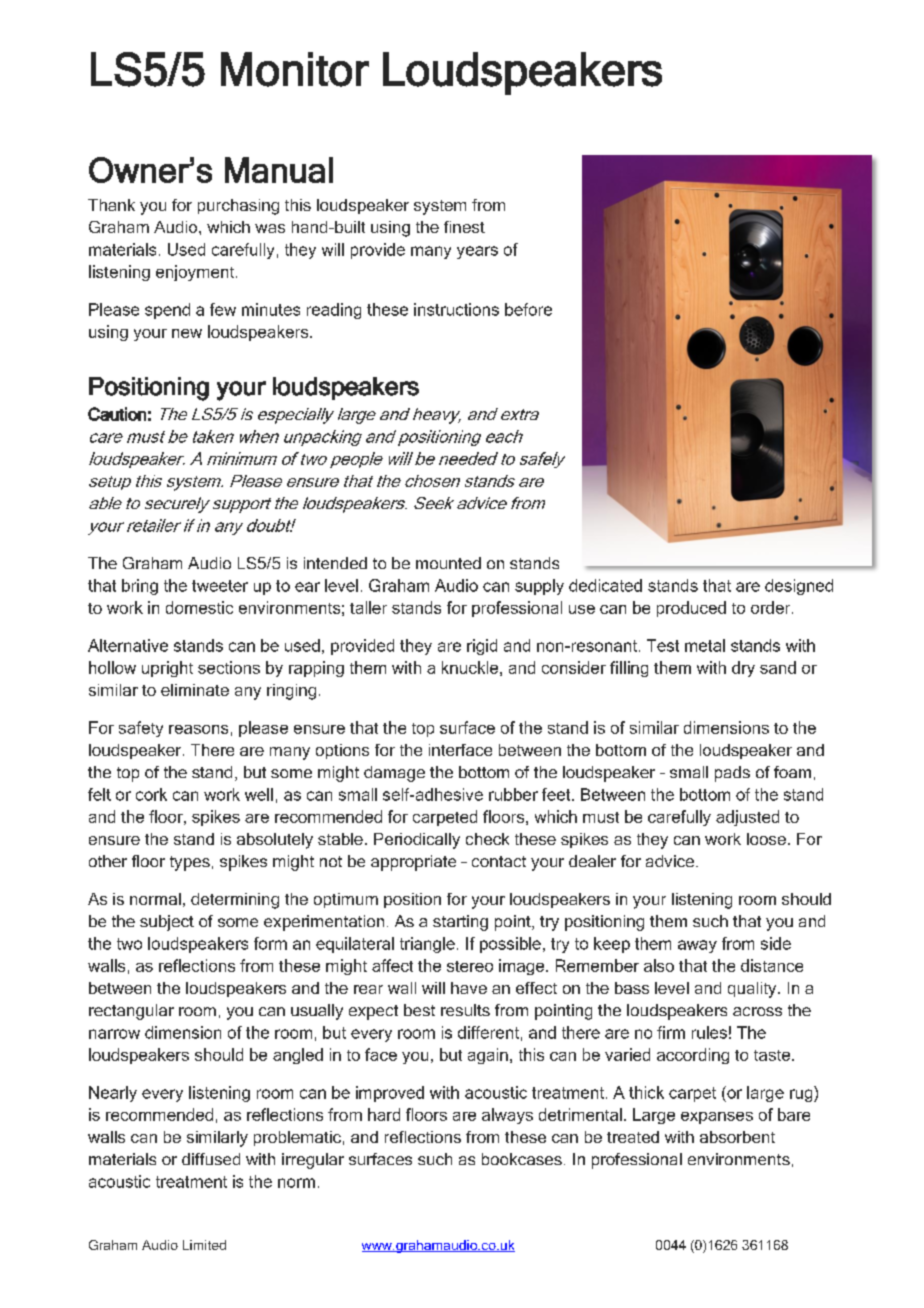  What do you see at coordinates (117, 414) in the screenshot?
I see `Caution` at bounding box center [117, 414].
